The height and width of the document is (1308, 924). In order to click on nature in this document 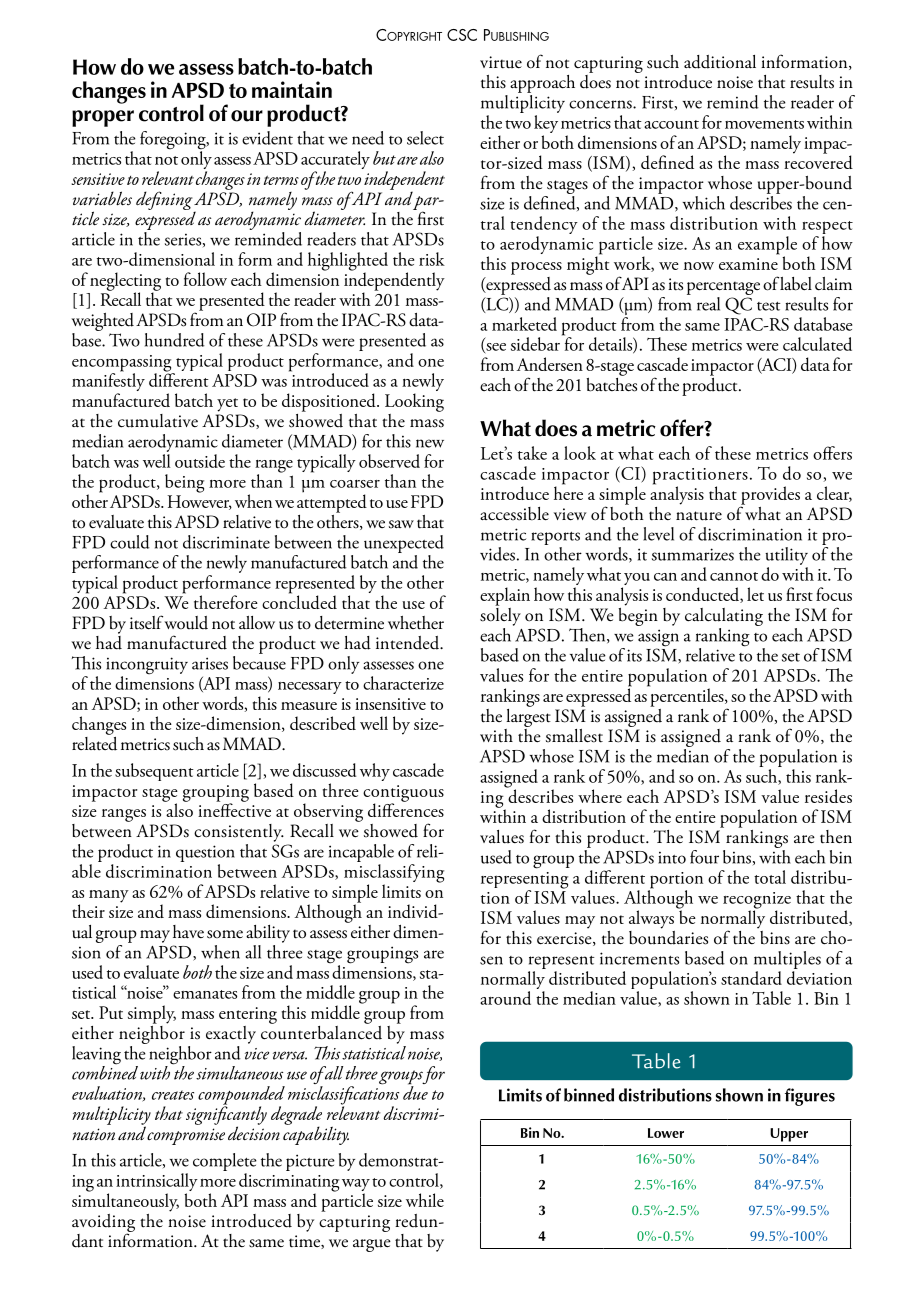, I will do `click(699, 516)`.
